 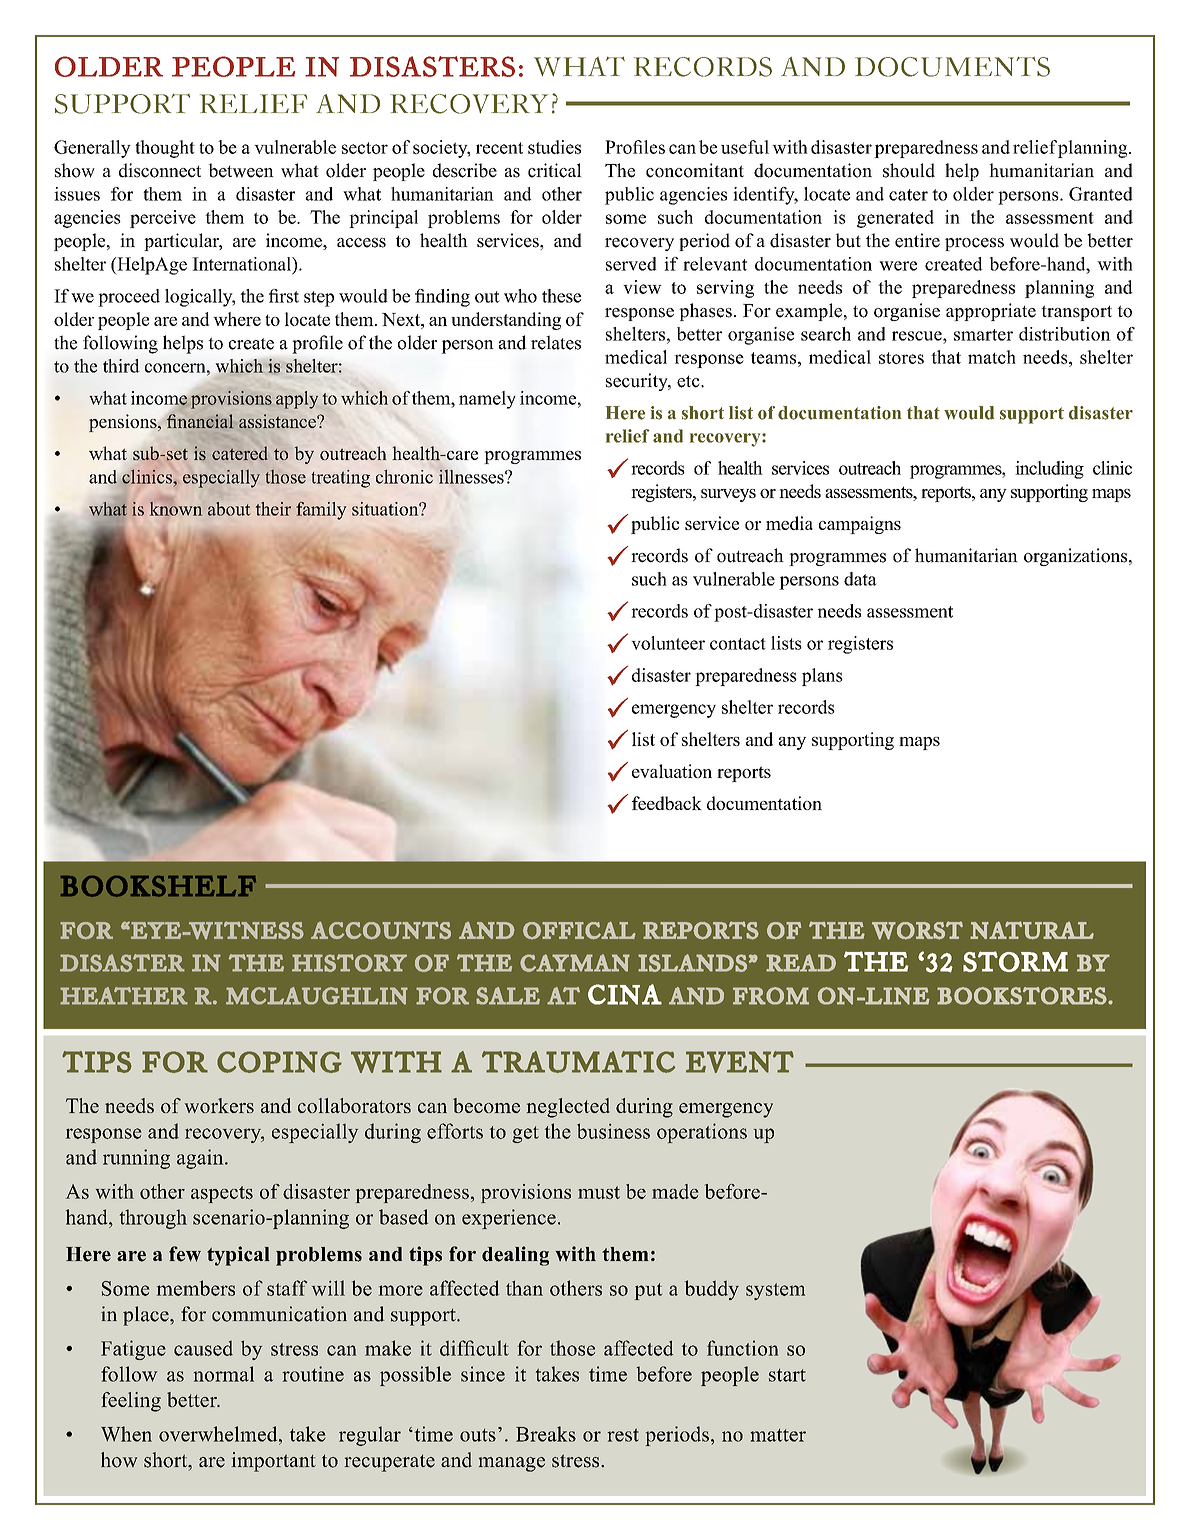 What do you see at coordinates (554, 147) in the screenshot?
I see `studies` at bounding box center [554, 147].
